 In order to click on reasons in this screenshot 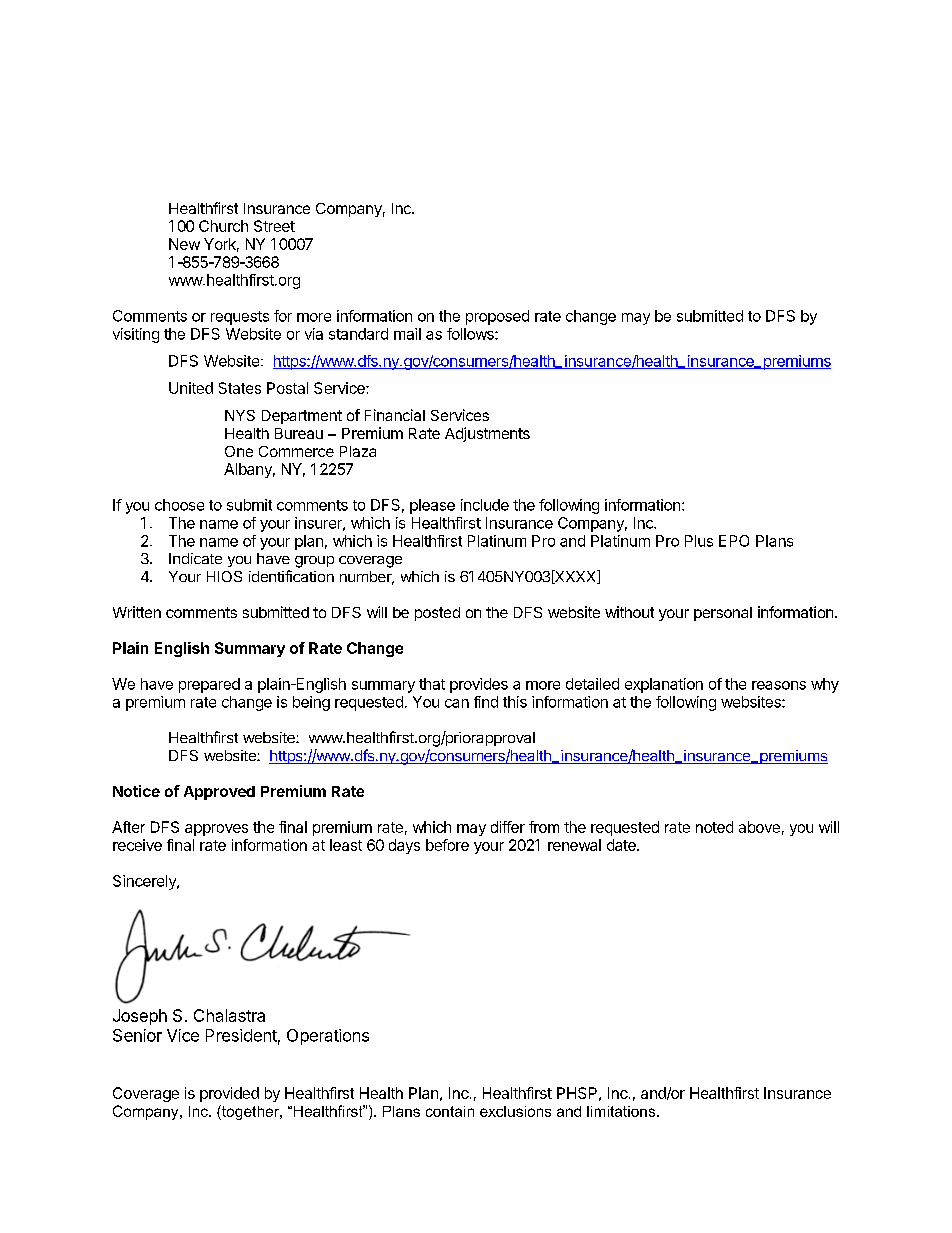, I will do `click(779, 685)`.
